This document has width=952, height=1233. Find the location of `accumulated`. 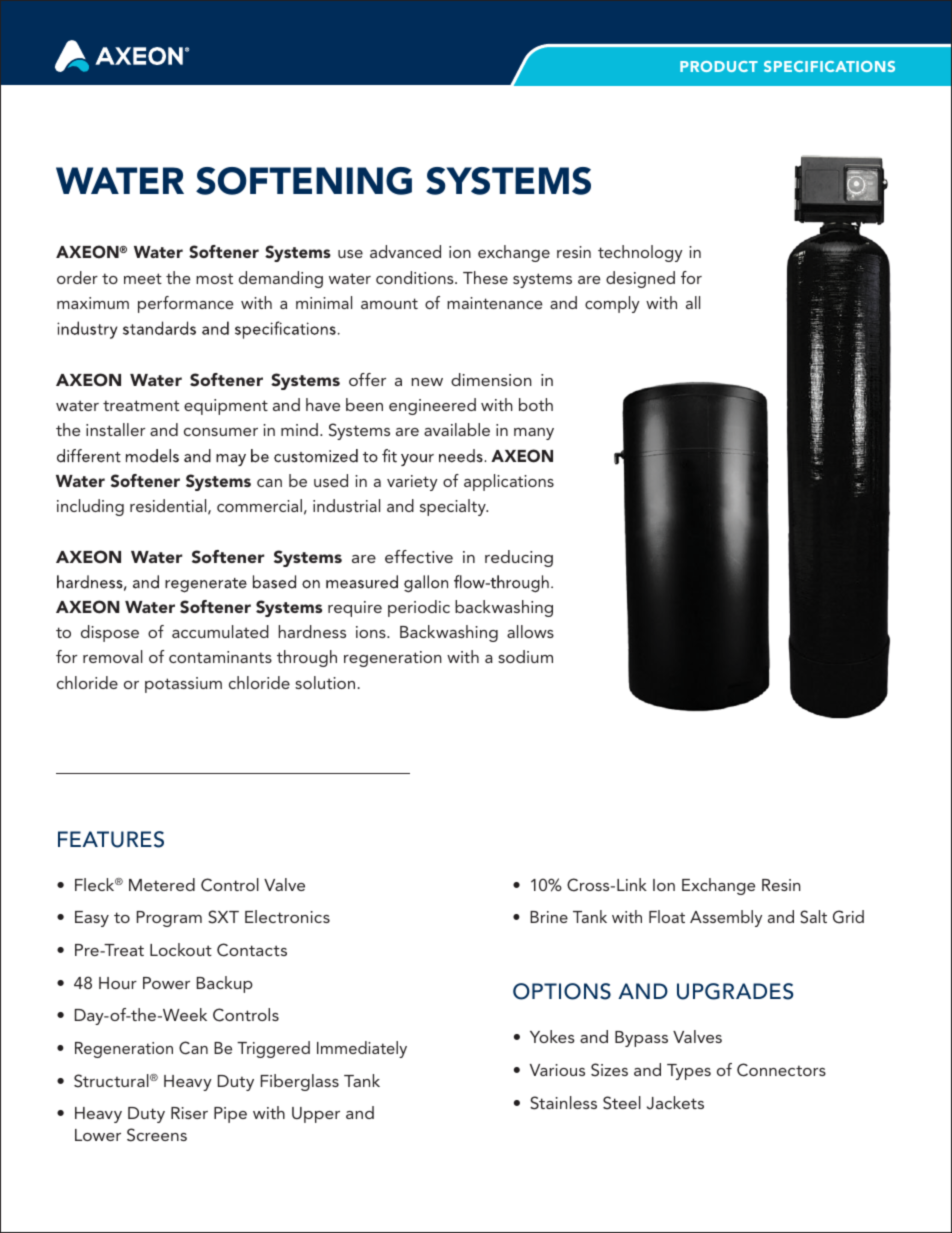

accumulated is located at coordinates (220, 631).
